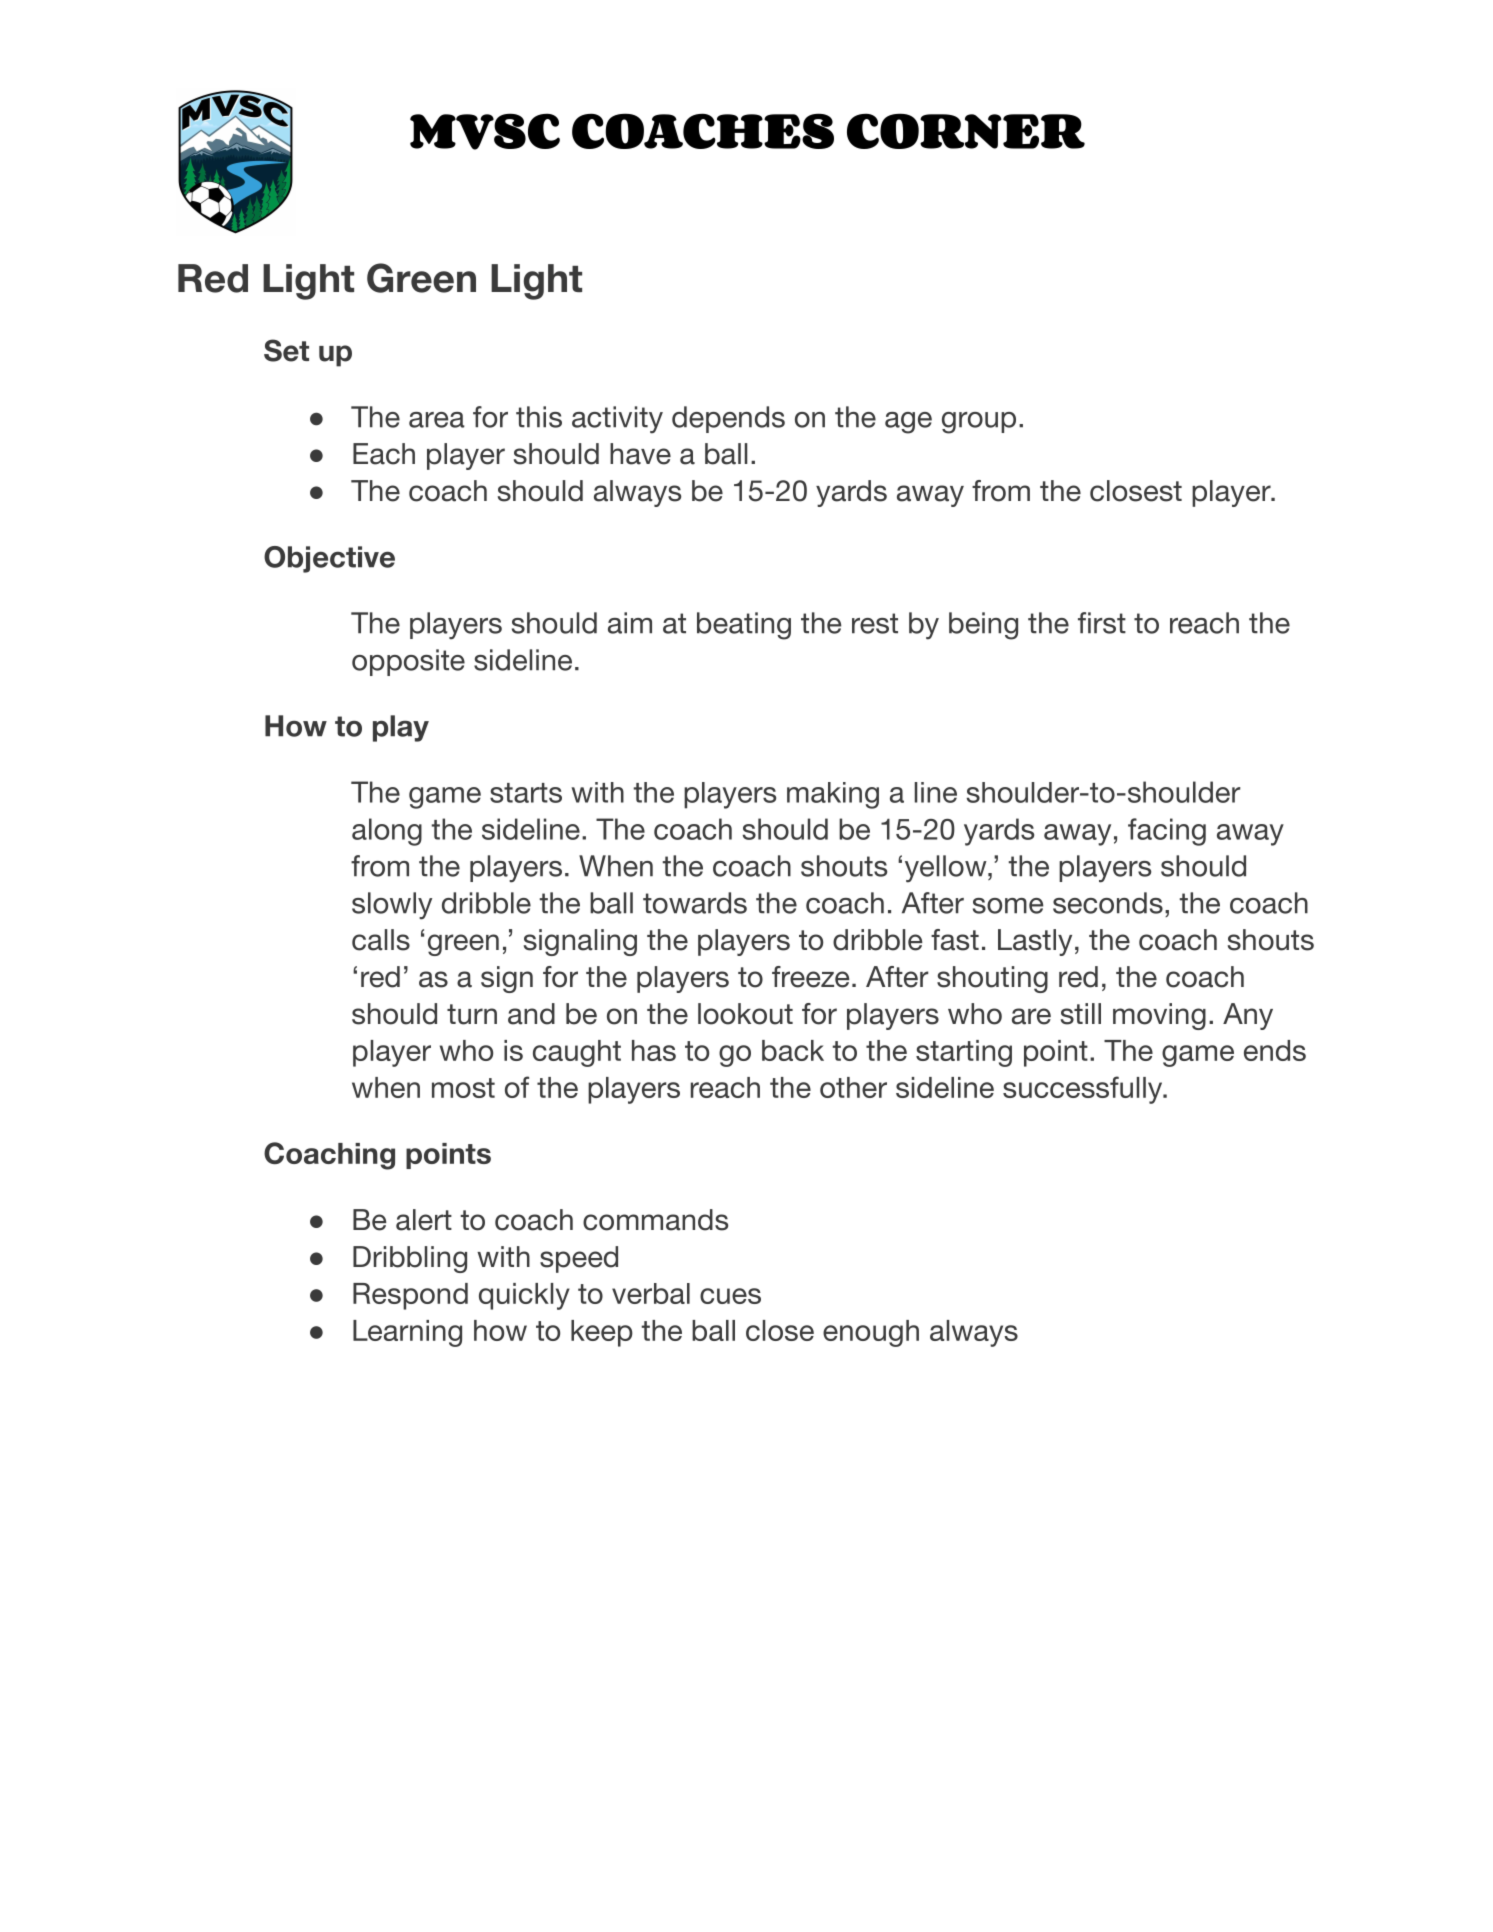 This screenshot has height=1932, width=1493. What do you see at coordinates (1159, 1016) in the screenshot?
I see `moving` at bounding box center [1159, 1016].
